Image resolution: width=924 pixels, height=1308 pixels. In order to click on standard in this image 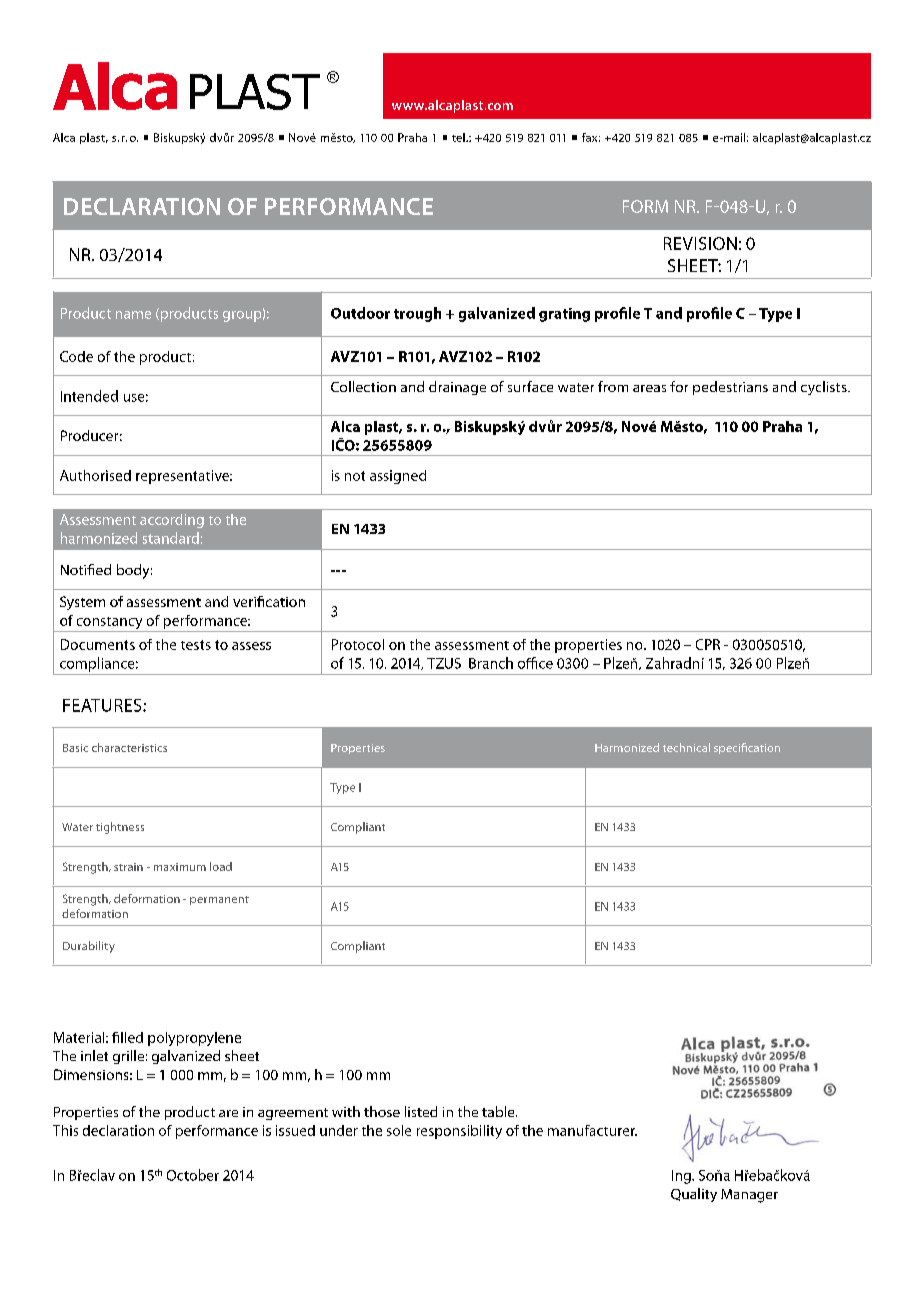, I will do `click(171, 538)`.
